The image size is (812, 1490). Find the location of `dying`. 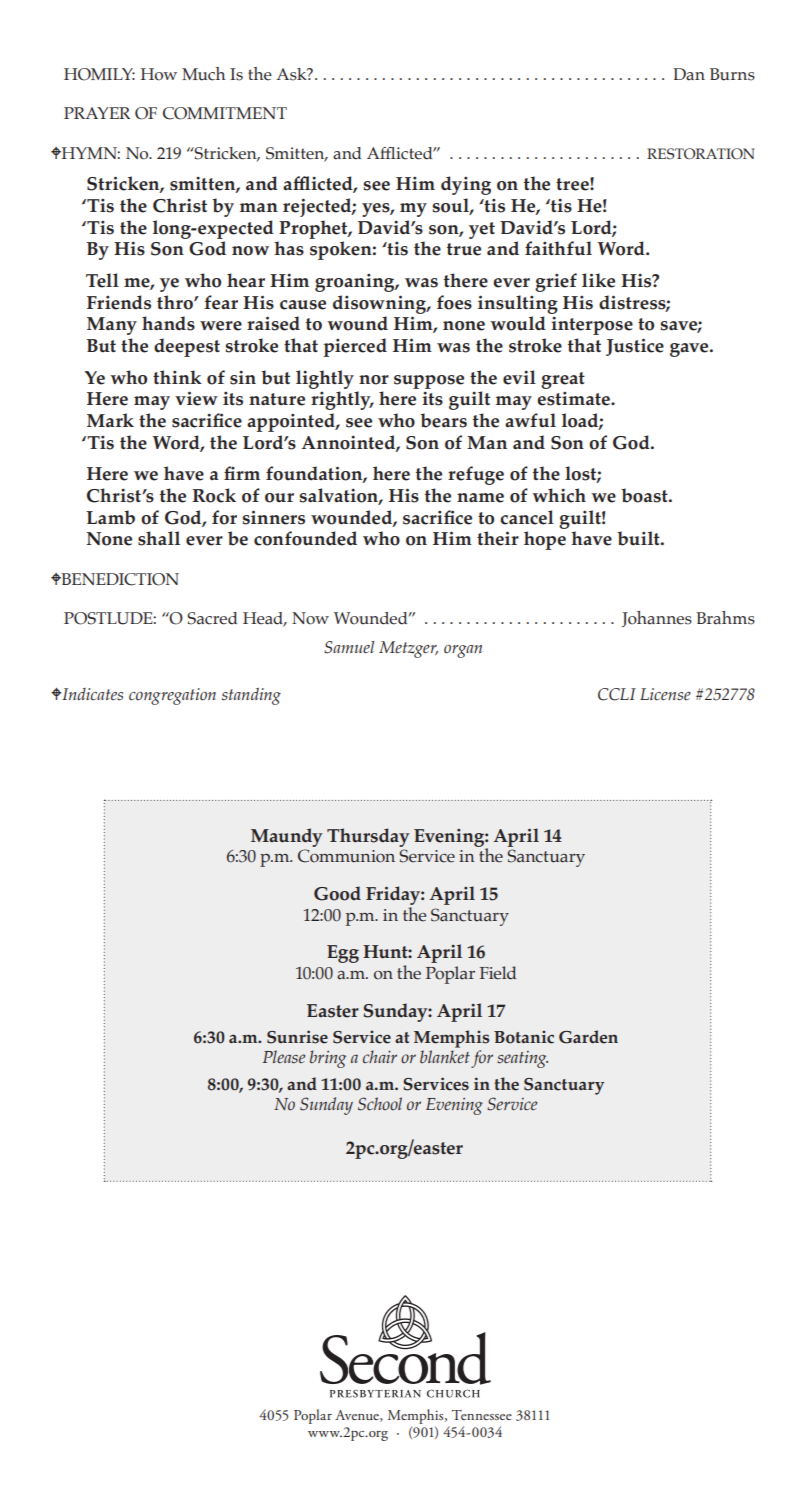

dying is located at coordinates (466, 185).
